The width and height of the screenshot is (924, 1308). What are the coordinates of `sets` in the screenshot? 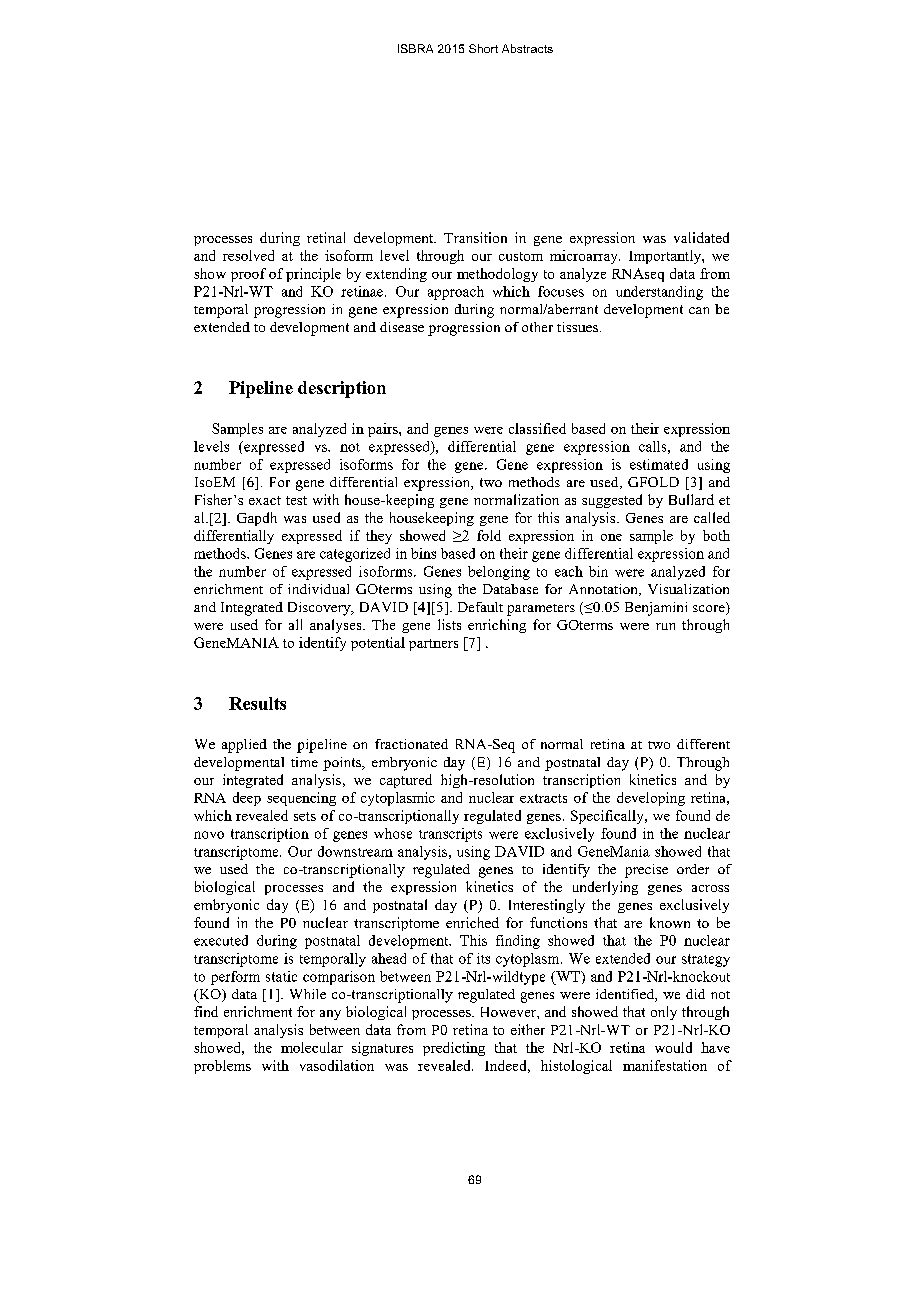 It's located at (305, 816).
